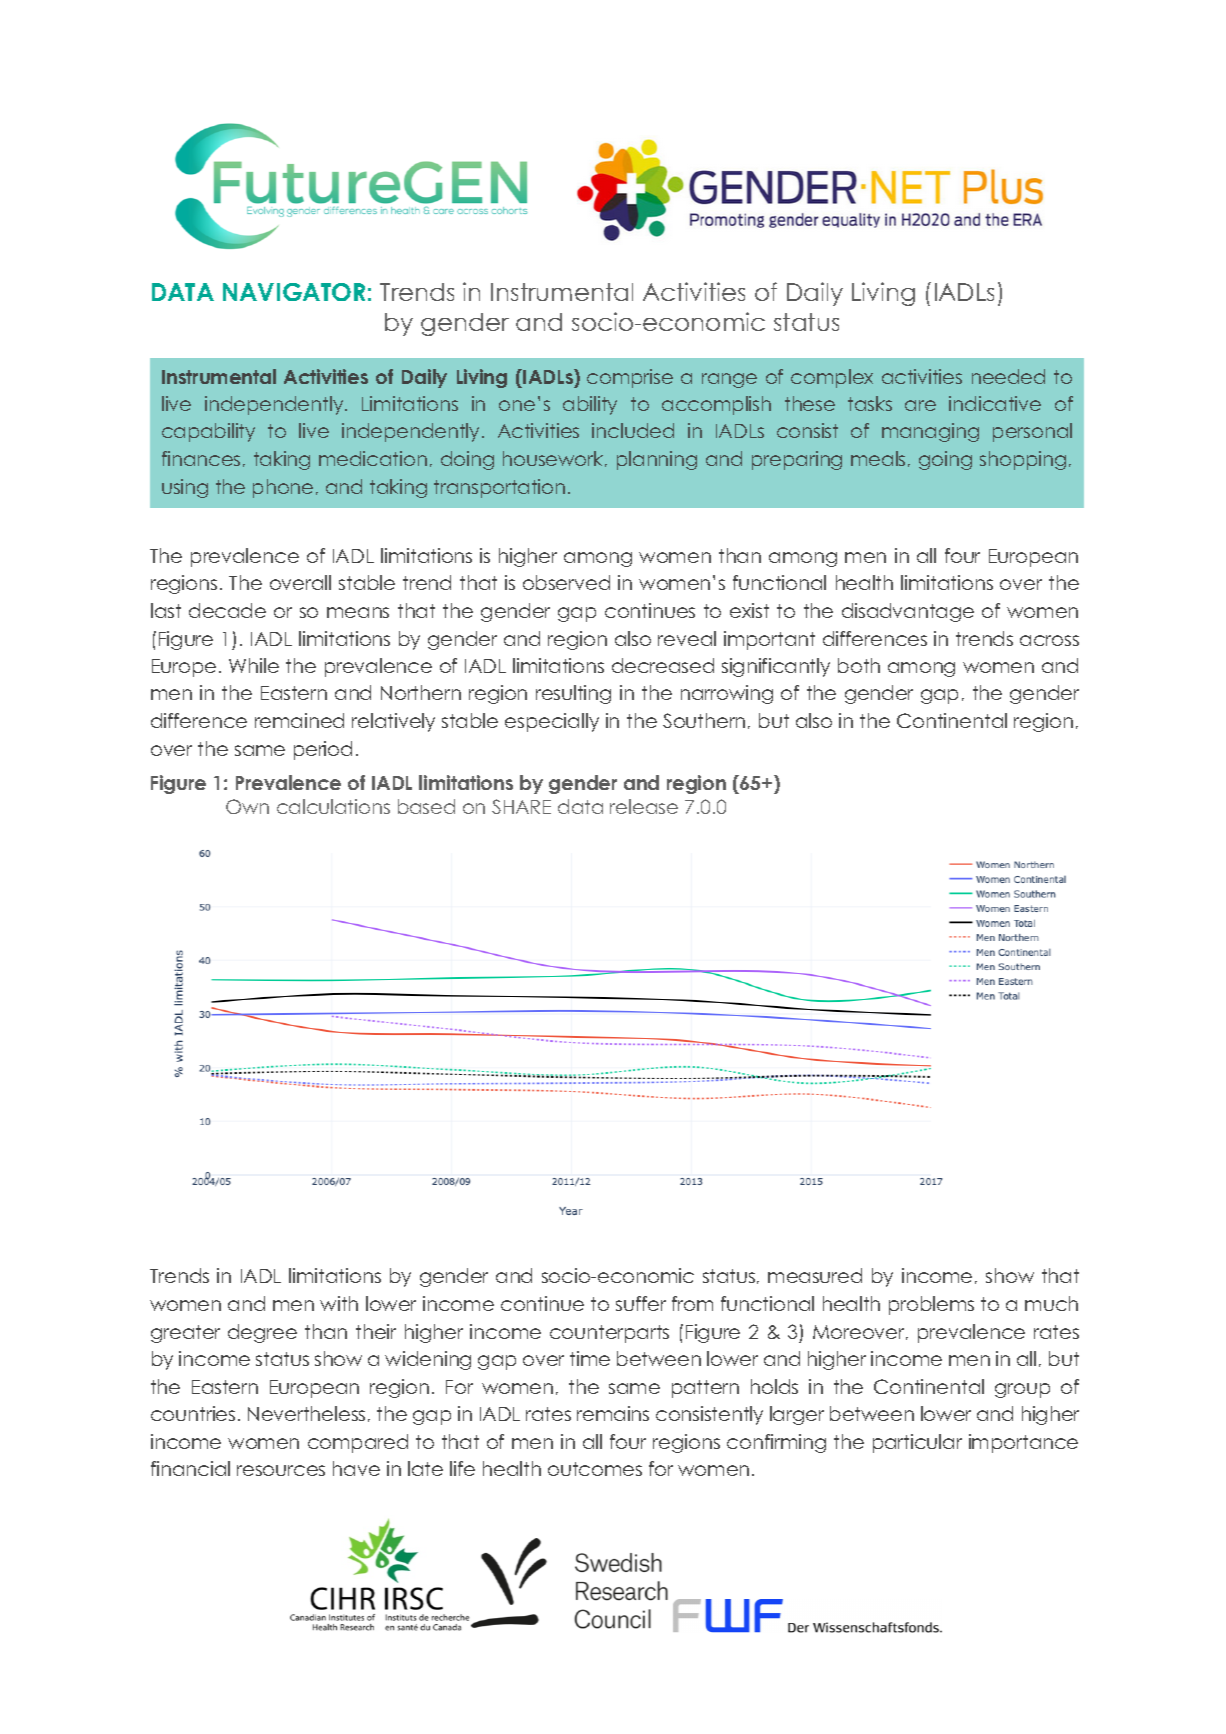 The width and height of the screenshot is (1226, 1734). What do you see at coordinates (306, 1413) in the screenshot?
I see `Nevertheless` at bounding box center [306, 1413].
